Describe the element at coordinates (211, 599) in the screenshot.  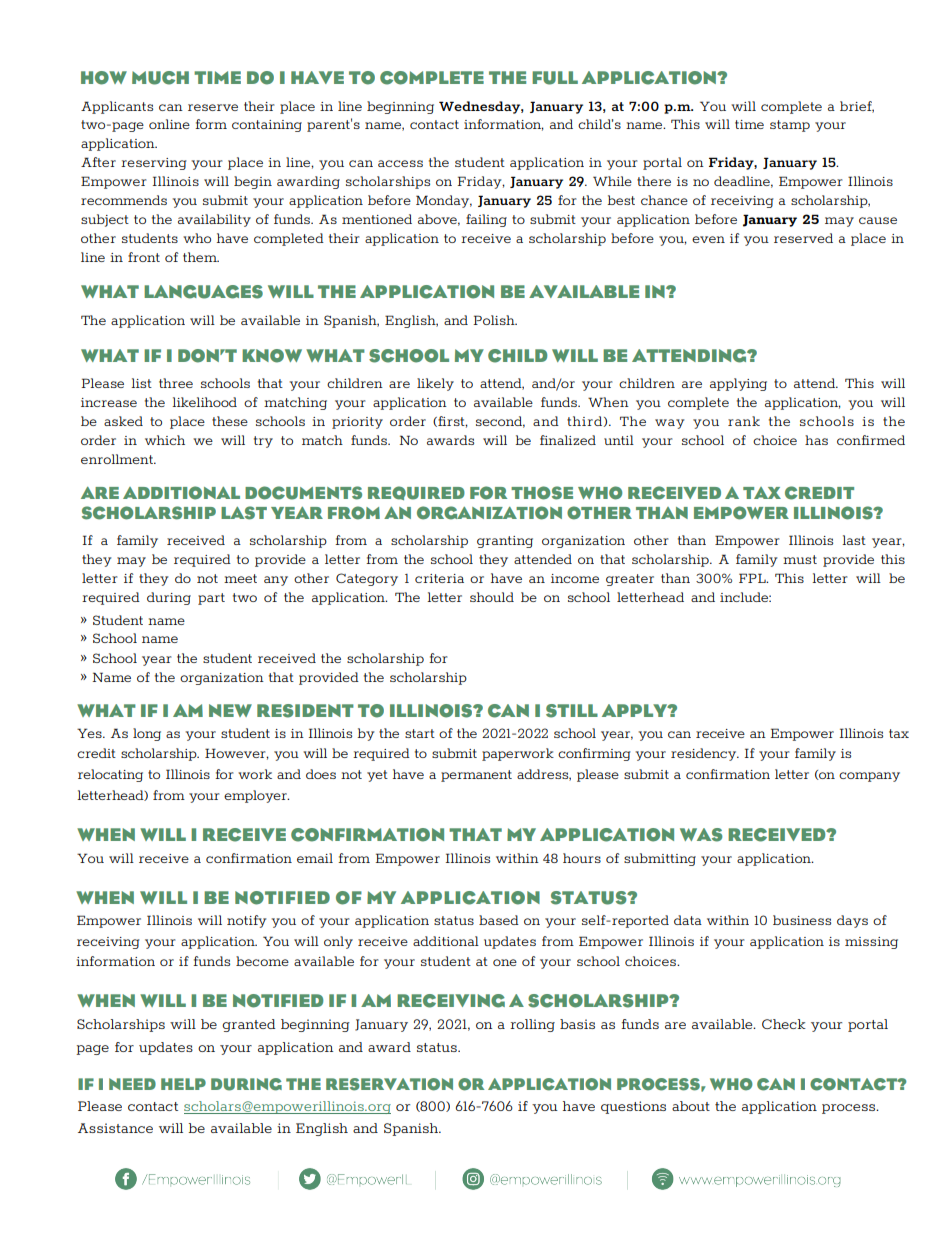
I see `part` at that location.
